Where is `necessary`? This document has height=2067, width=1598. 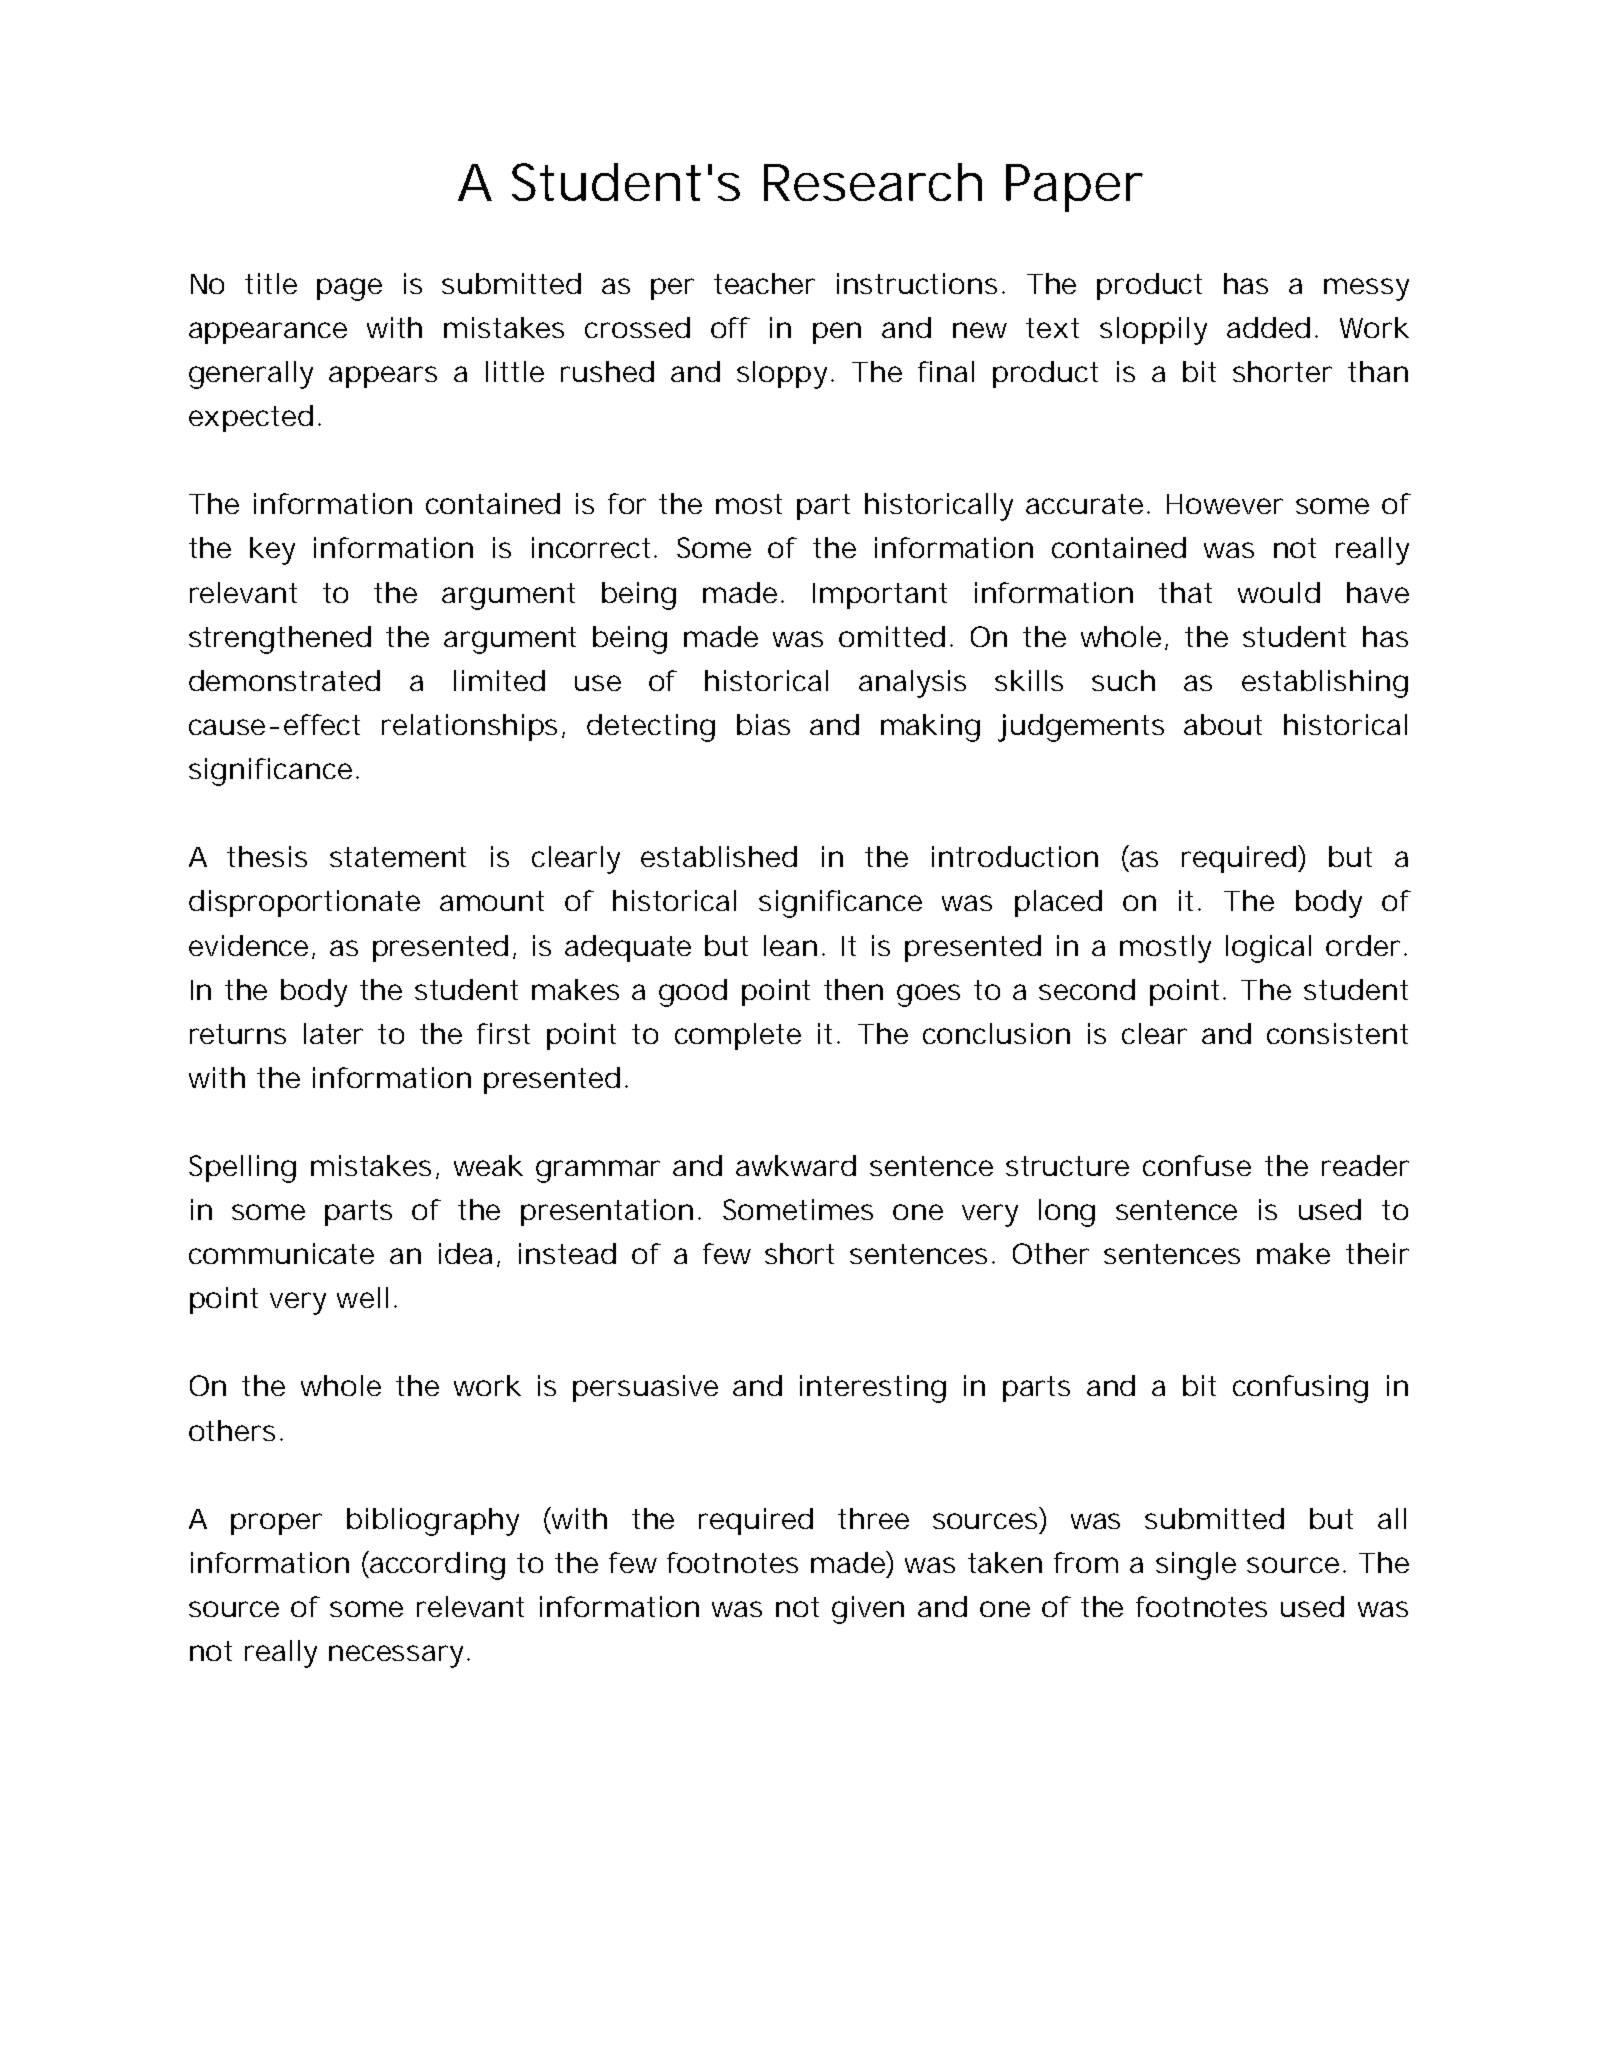 necessary is located at coordinates (396, 1656).
